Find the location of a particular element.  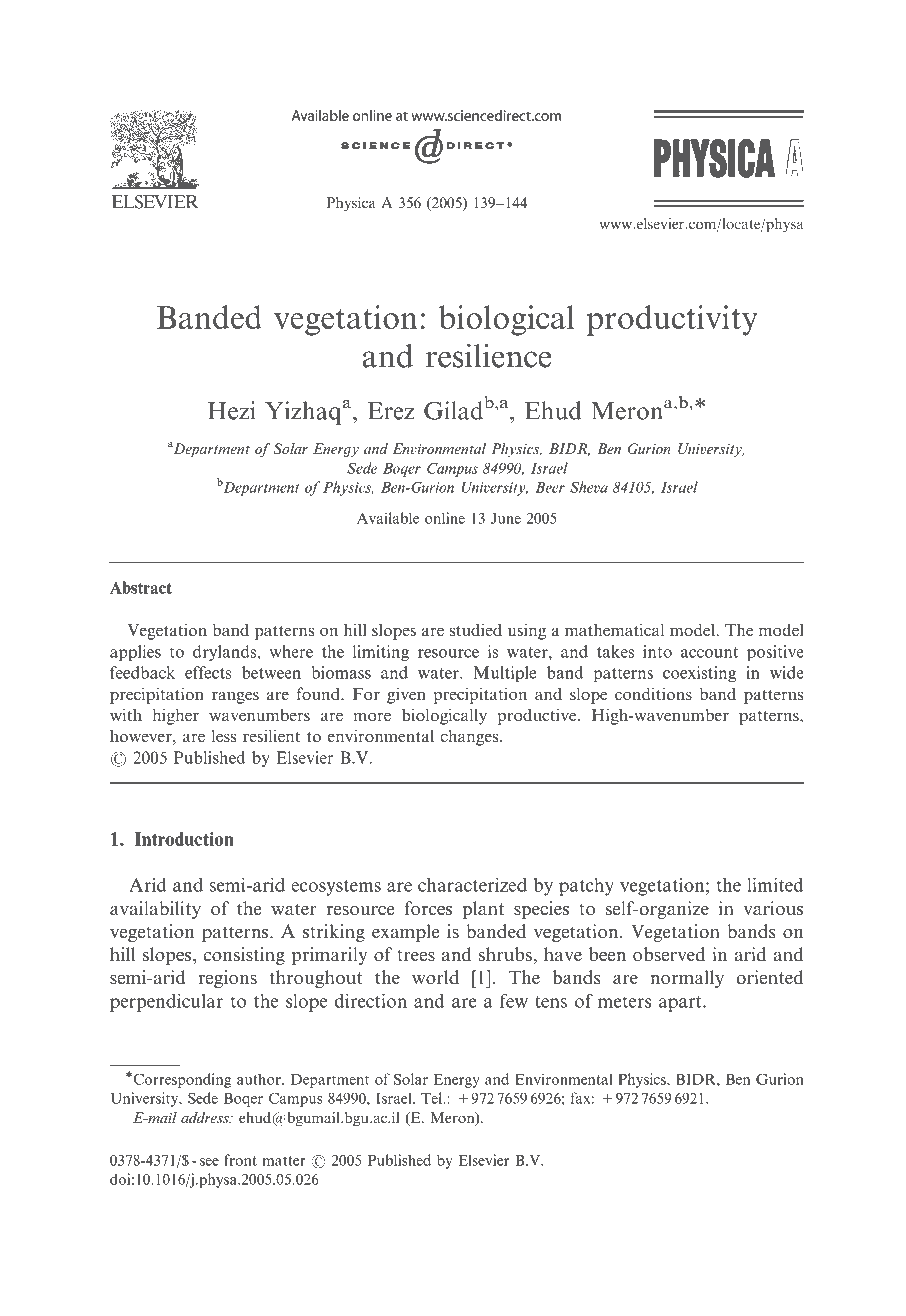

less is located at coordinates (223, 735).
